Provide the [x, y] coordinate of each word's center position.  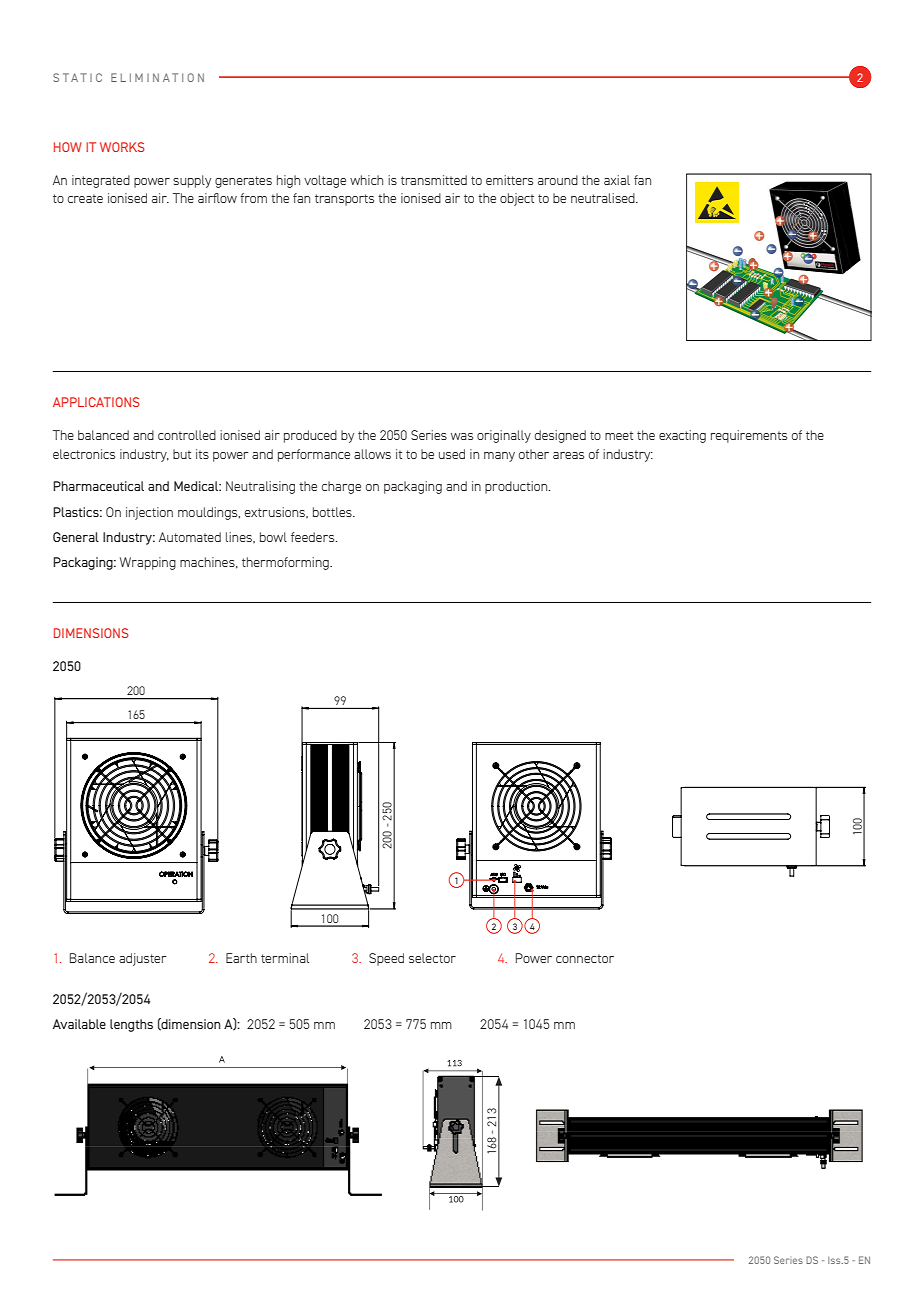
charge [341, 487]
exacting [682, 436]
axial [617, 180]
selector [432, 958]
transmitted [434, 180]
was [462, 436]
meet [619, 435]
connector [585, 958]
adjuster [142, 959]
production [517, 487]
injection [149, 513]
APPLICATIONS [96, 402]
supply [192, 181]
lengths [131, 1025]
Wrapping [148, 563]
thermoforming [286, 563]
